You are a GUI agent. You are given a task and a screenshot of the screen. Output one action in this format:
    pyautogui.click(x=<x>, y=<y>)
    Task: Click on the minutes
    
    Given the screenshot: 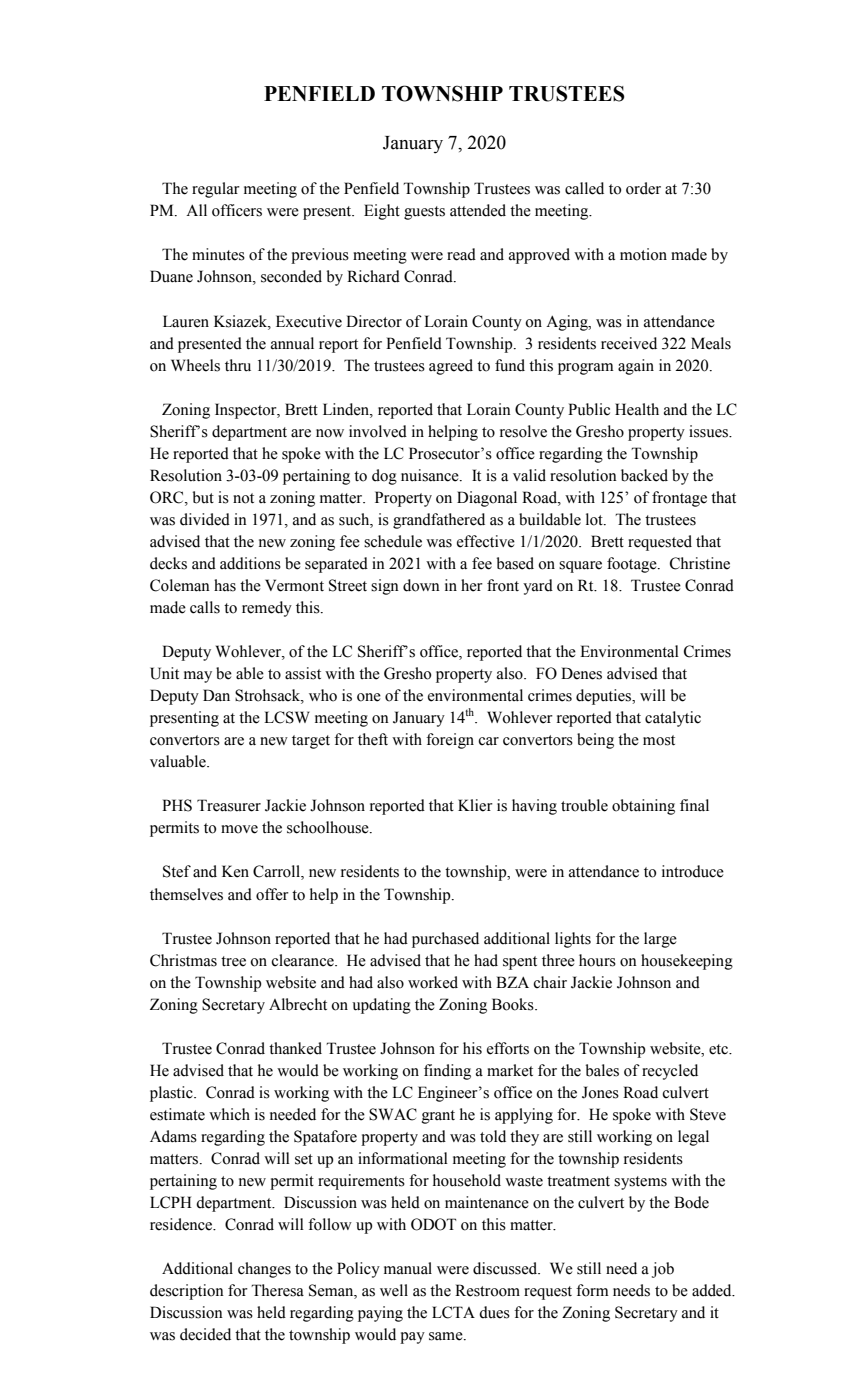 What is the action you would take?
    pyautogui.click(x=218, y=254)
